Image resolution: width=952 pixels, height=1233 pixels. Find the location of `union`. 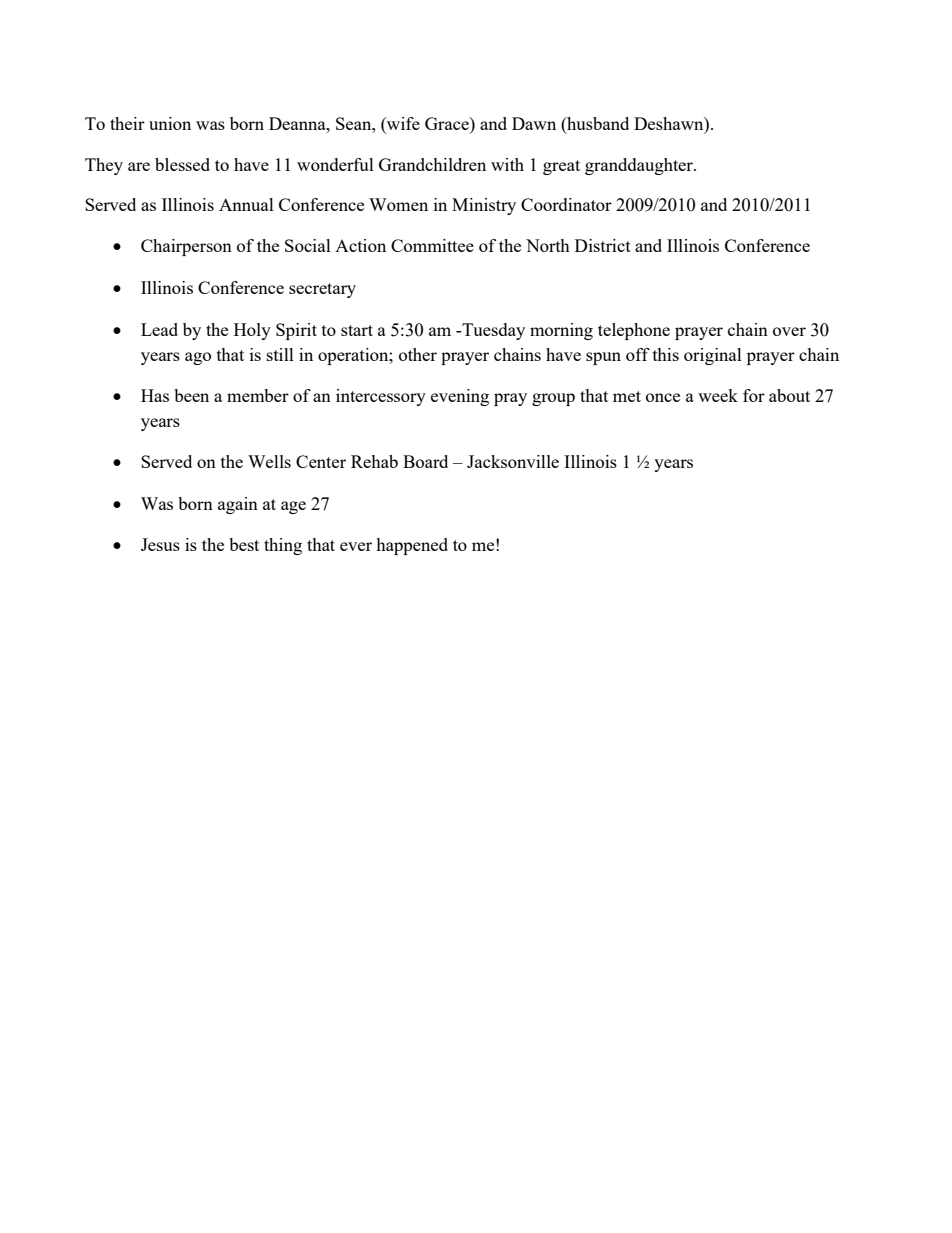

union is located at coordinates (170, 123).
